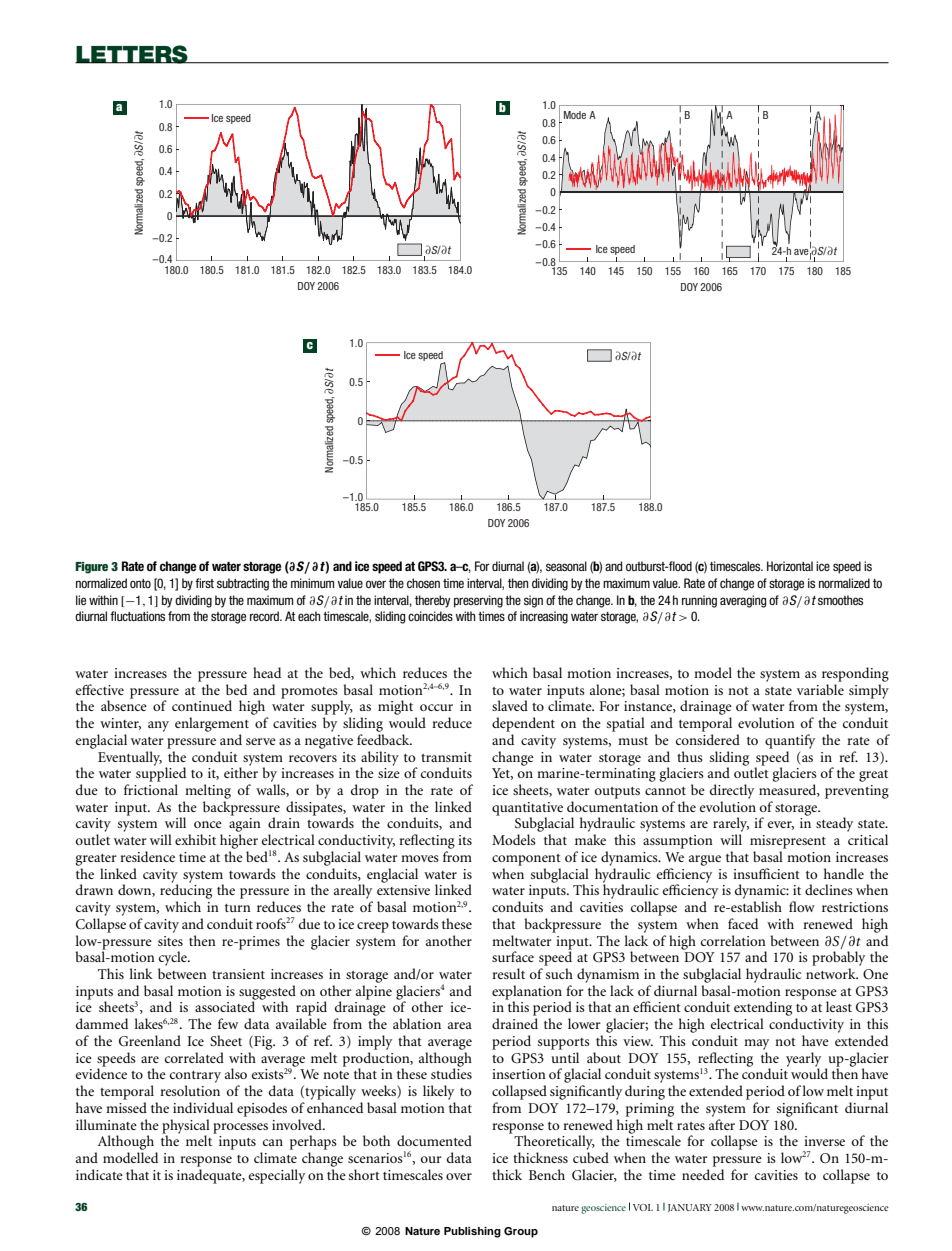 Image resolution: width=952 pixels, height=1251 pixels. Describe the element at coordinates (527, 810) in the screenshot. I see `quantitative` at that location.
